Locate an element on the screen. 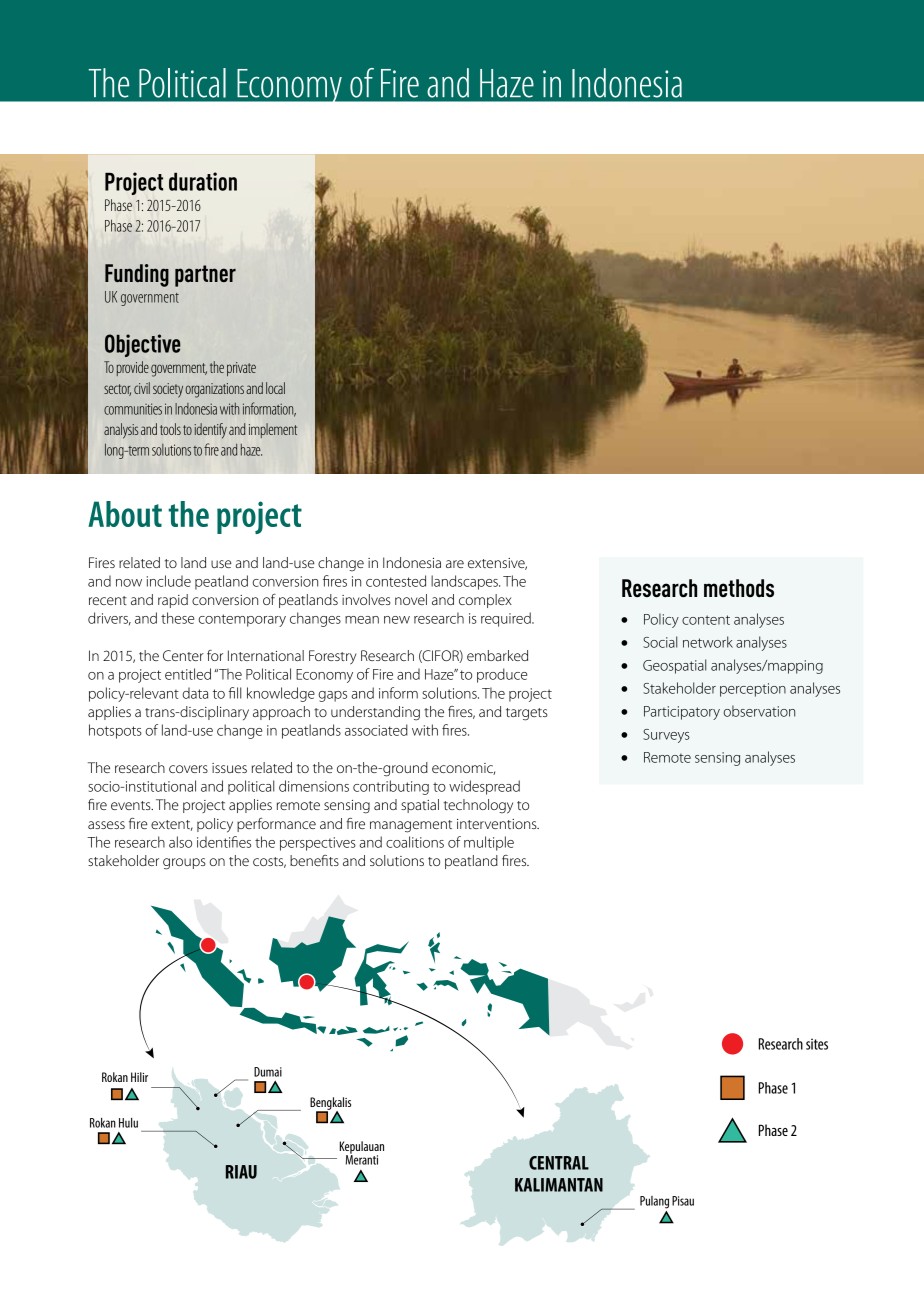  local is located at coordinates (275, 388).
